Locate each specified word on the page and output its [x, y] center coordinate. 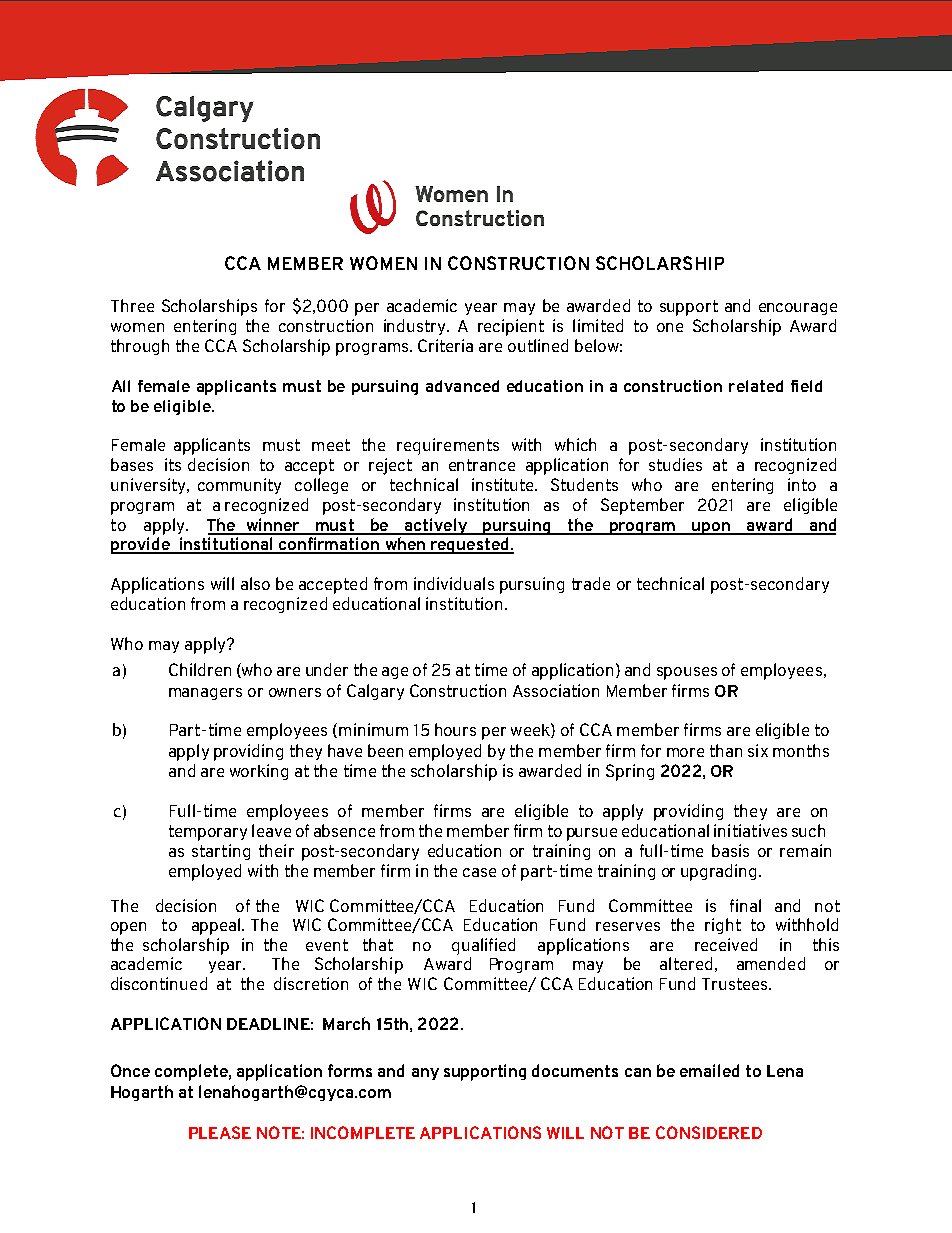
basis [730, 850]
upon [711, 528]
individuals [454, 583]
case [479, 872]
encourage [798, 309]
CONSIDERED [709, 1132]
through [140, 347]
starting [221, 852]
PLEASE [220, 1132]
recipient [511, 327]
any [425, 1074]
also [255, 583]
